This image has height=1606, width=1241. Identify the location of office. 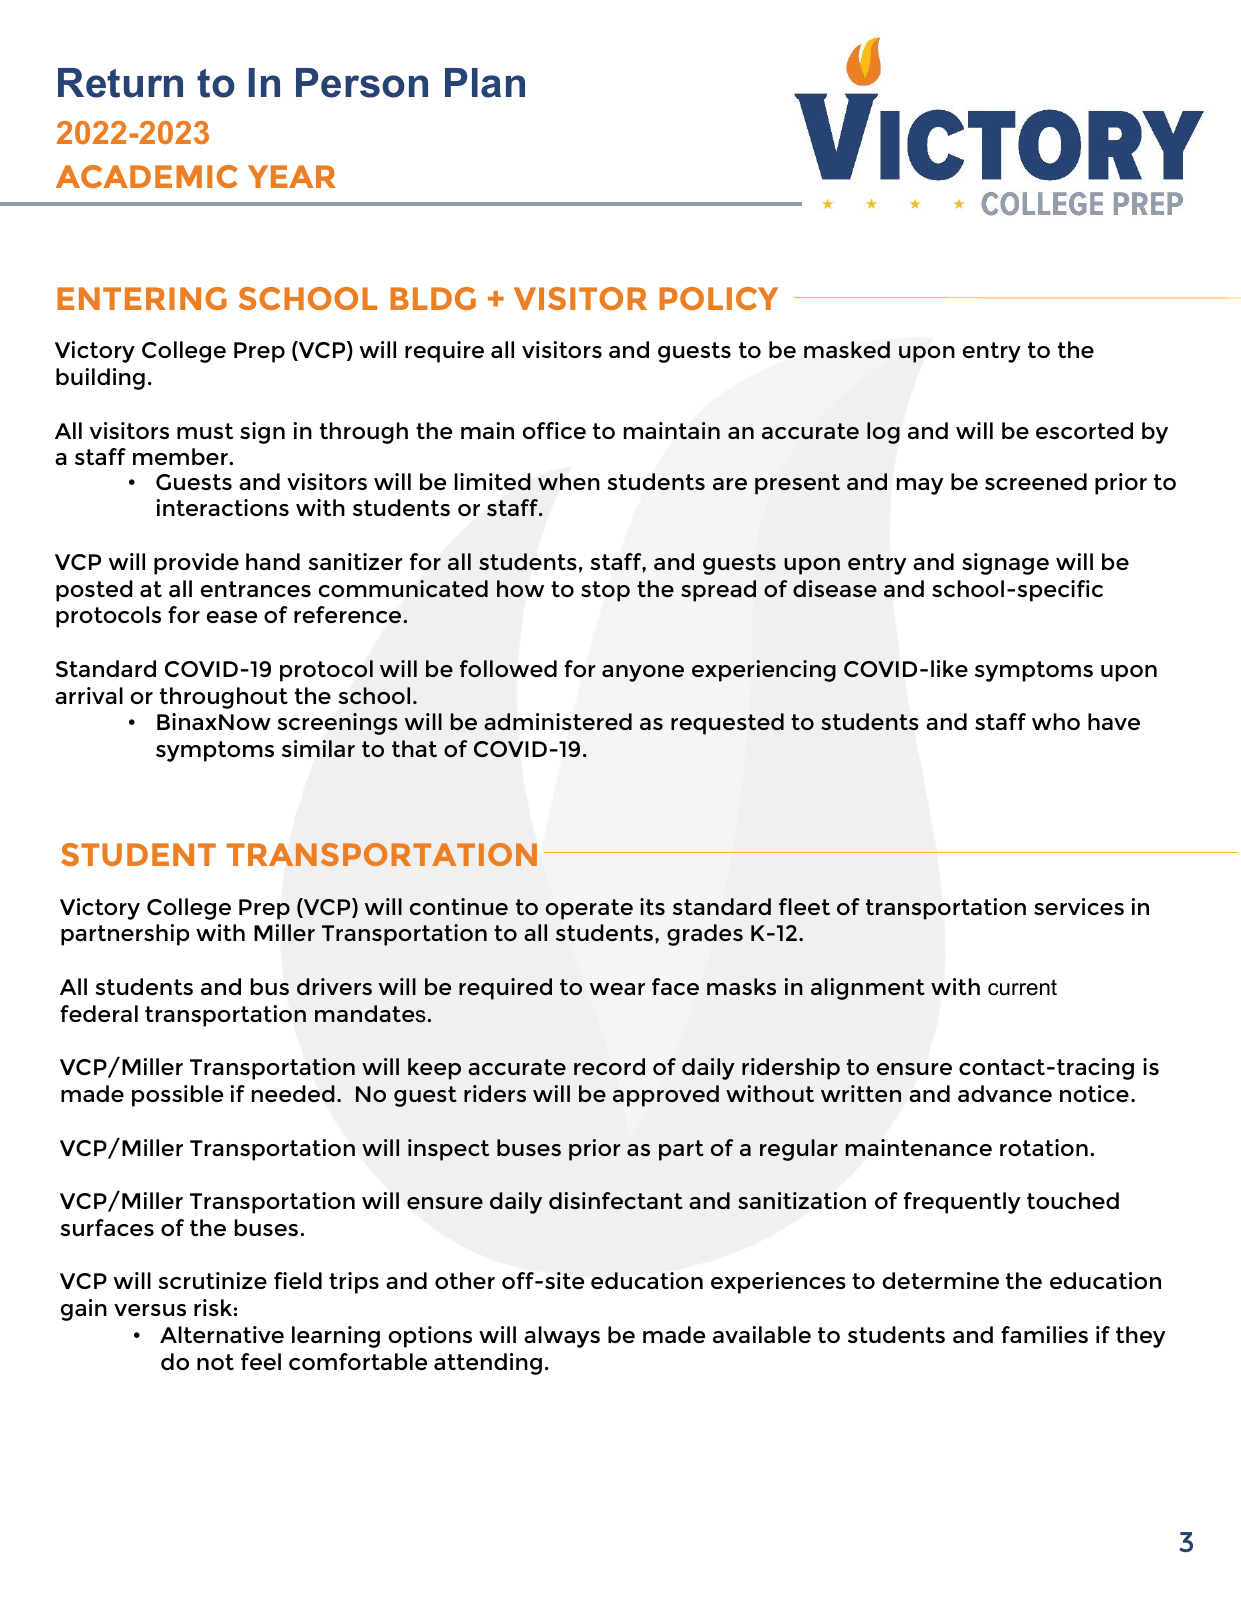
(554, 430).
